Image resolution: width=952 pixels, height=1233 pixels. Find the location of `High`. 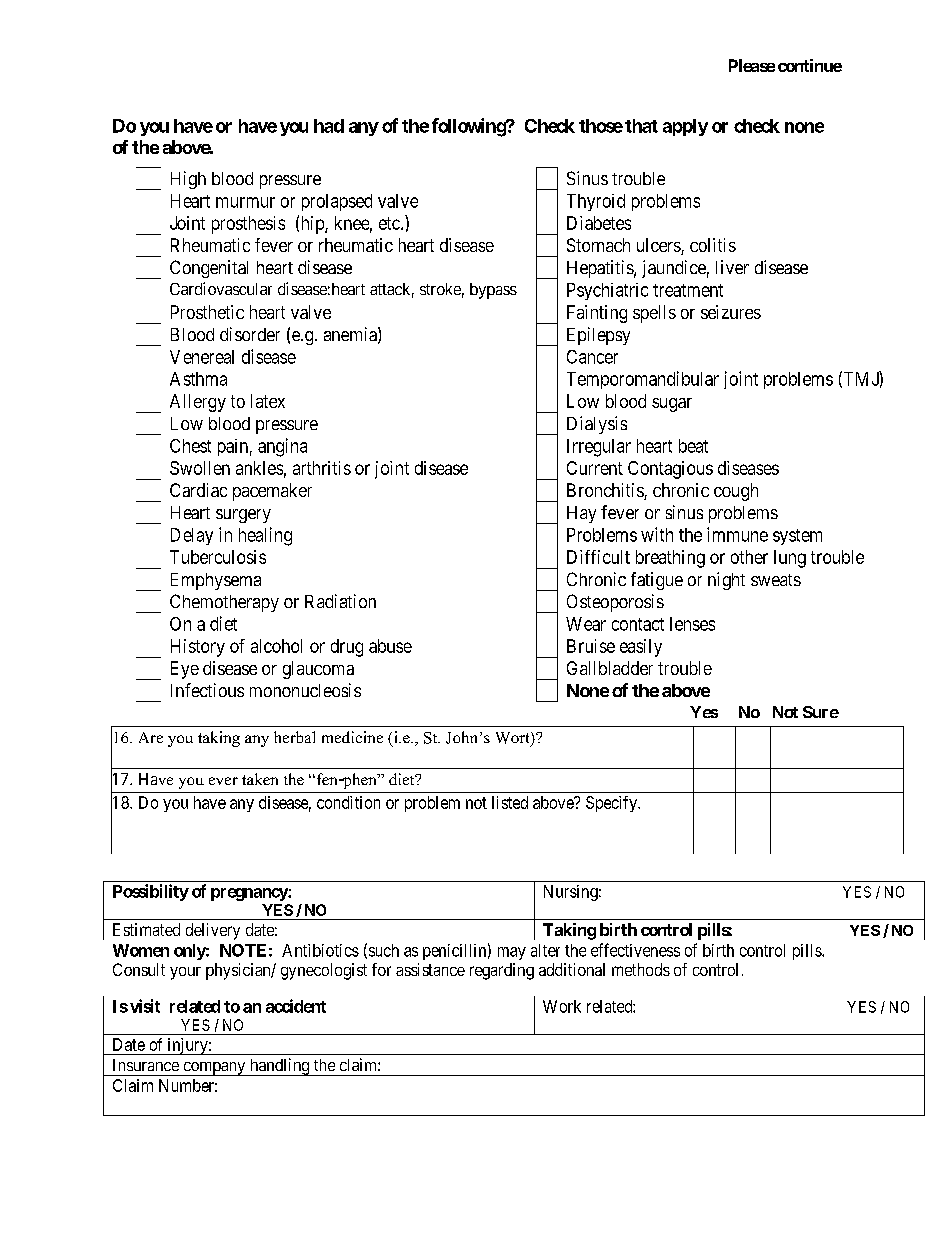

High is located at coordinates (188, 180).
